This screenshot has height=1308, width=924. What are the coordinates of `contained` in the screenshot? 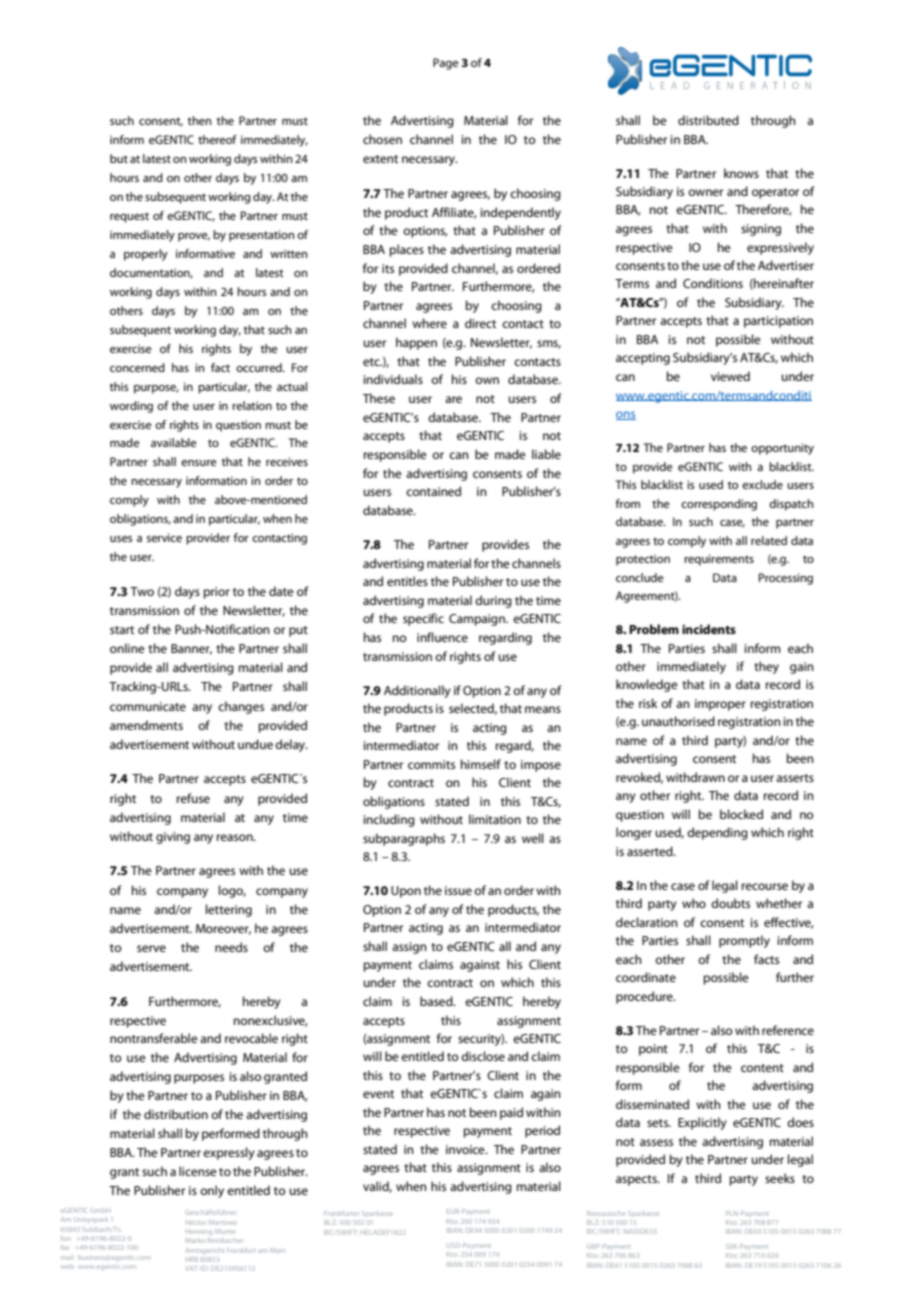 It's located at (433, 491).
